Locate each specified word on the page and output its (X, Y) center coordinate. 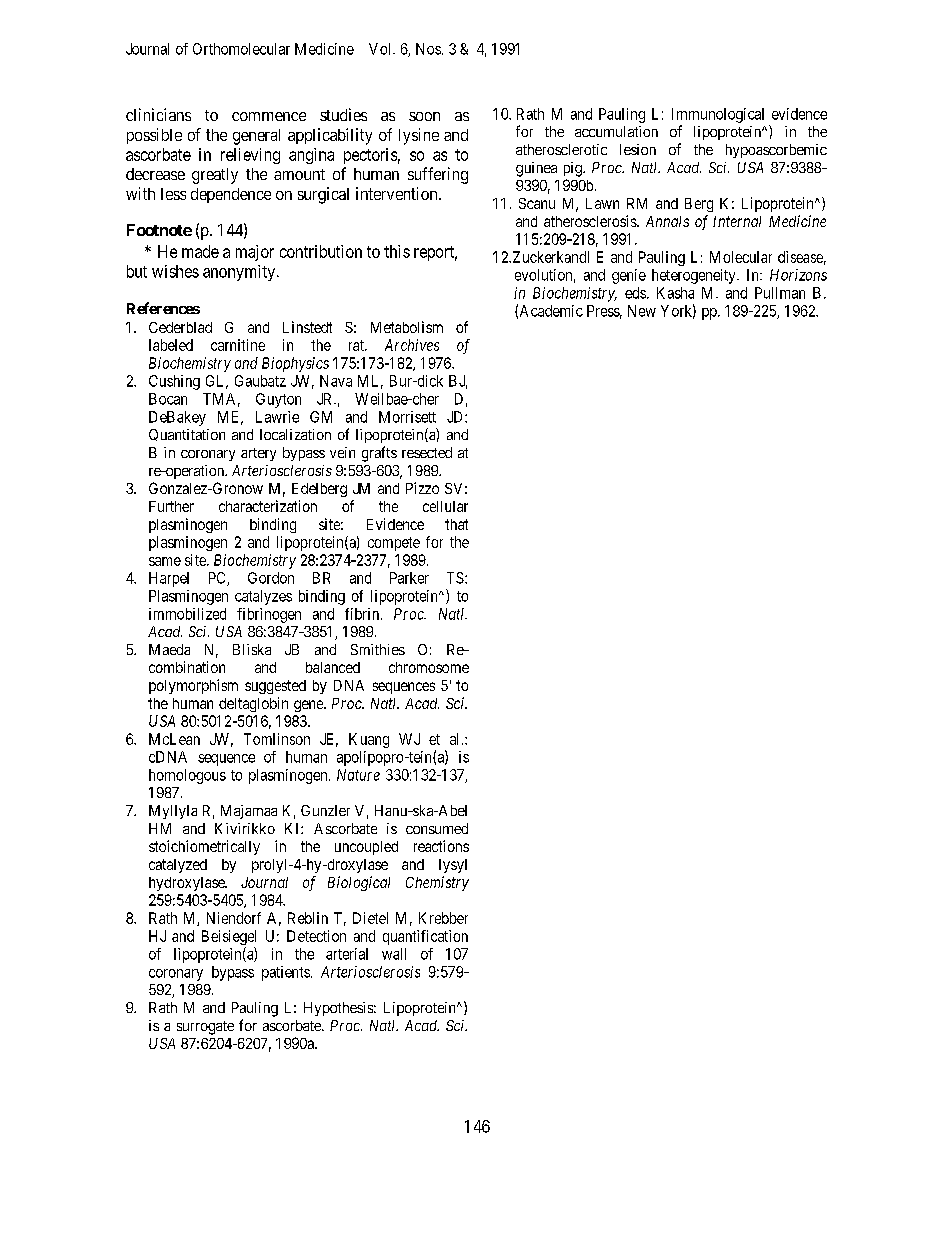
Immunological (718, 115)
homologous (187, 776)
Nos (428, 49)
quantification (425, 937)
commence (269, 116)
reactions (441, 846)
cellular (445, 506)
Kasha (675, 293)
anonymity (240, 273)
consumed (437, 828)
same (165, 561)
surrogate (205, 1028)
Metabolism (407, 327)
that (456, 524)
